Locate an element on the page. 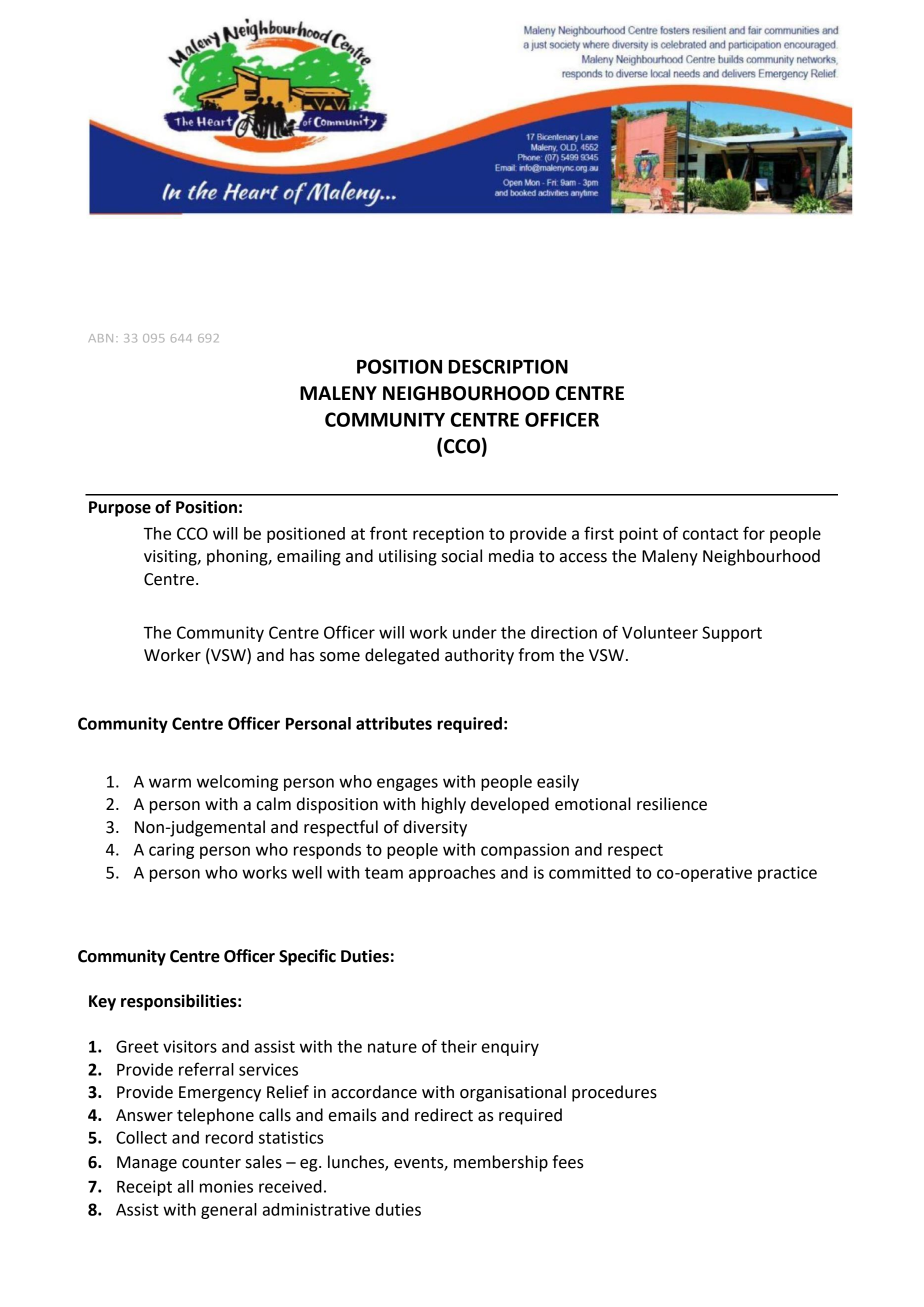 This document has height=1307, width=924. approaches is located at coordinates (452, 874).
